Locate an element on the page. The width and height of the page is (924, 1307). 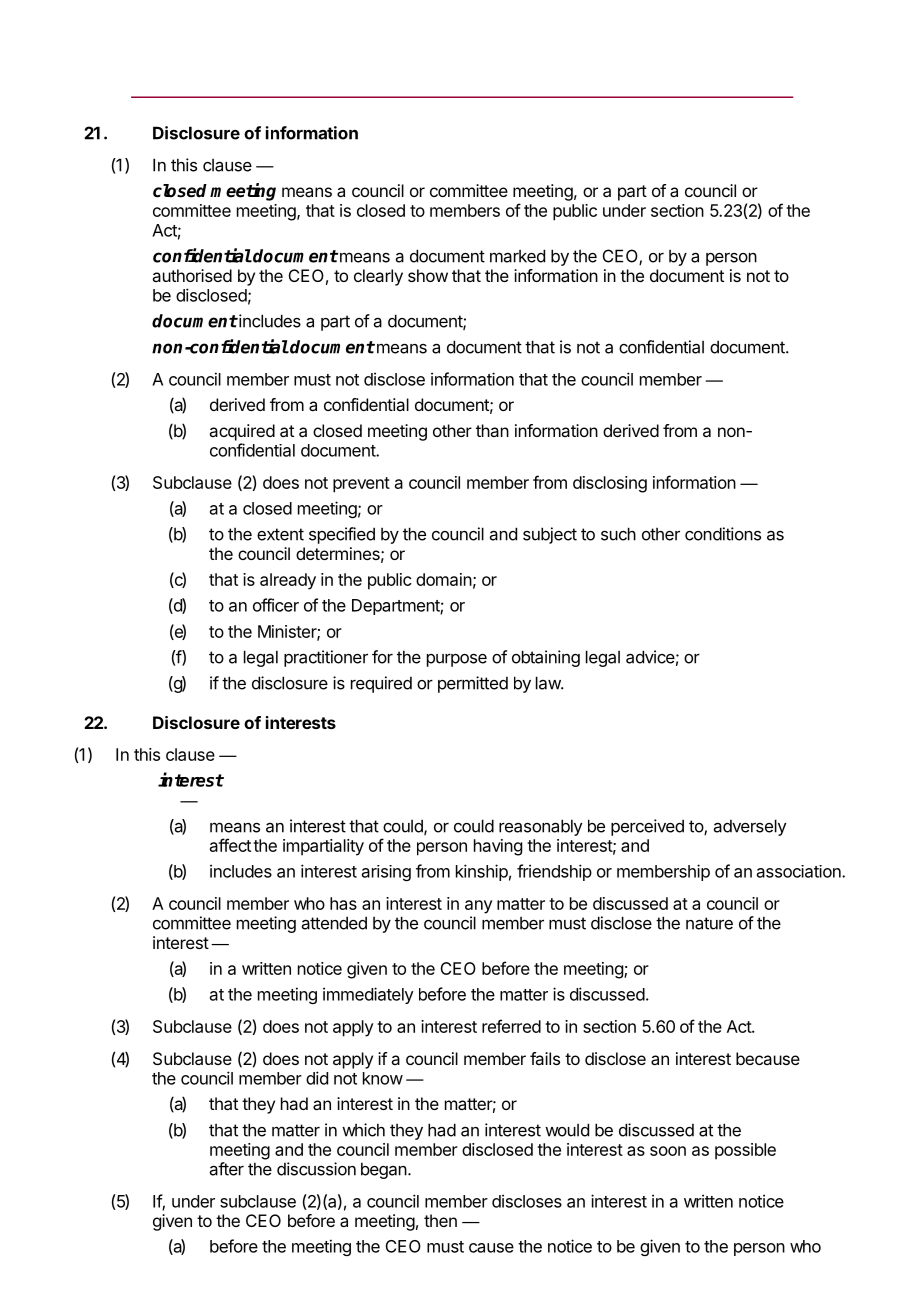
after is located at coordinates (227, 1169).
